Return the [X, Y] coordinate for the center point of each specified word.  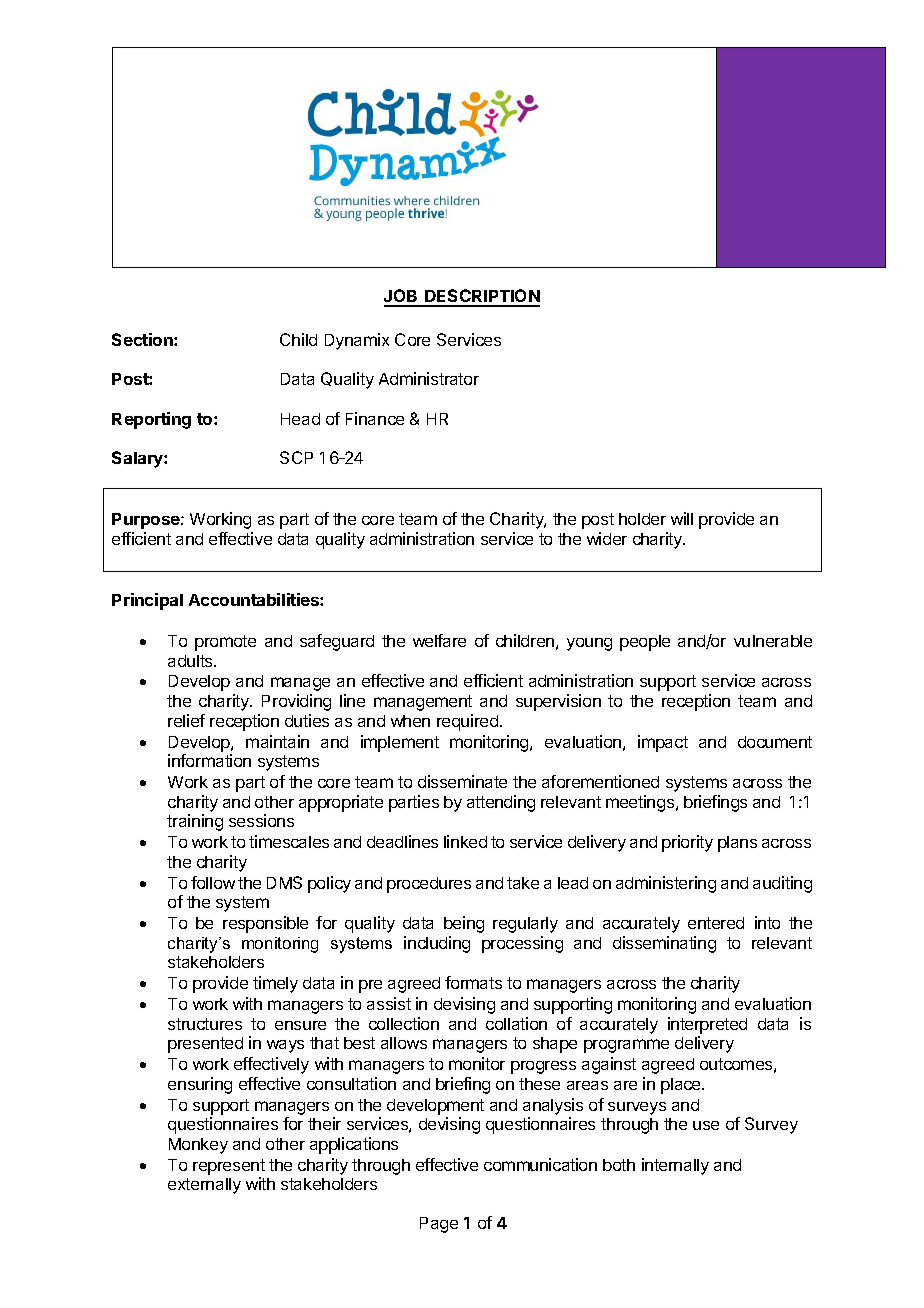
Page [439, 1225]
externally [204, 1186]
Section [143, 339]
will [682, 518]
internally [675, 1166]
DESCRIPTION [481, 297]
